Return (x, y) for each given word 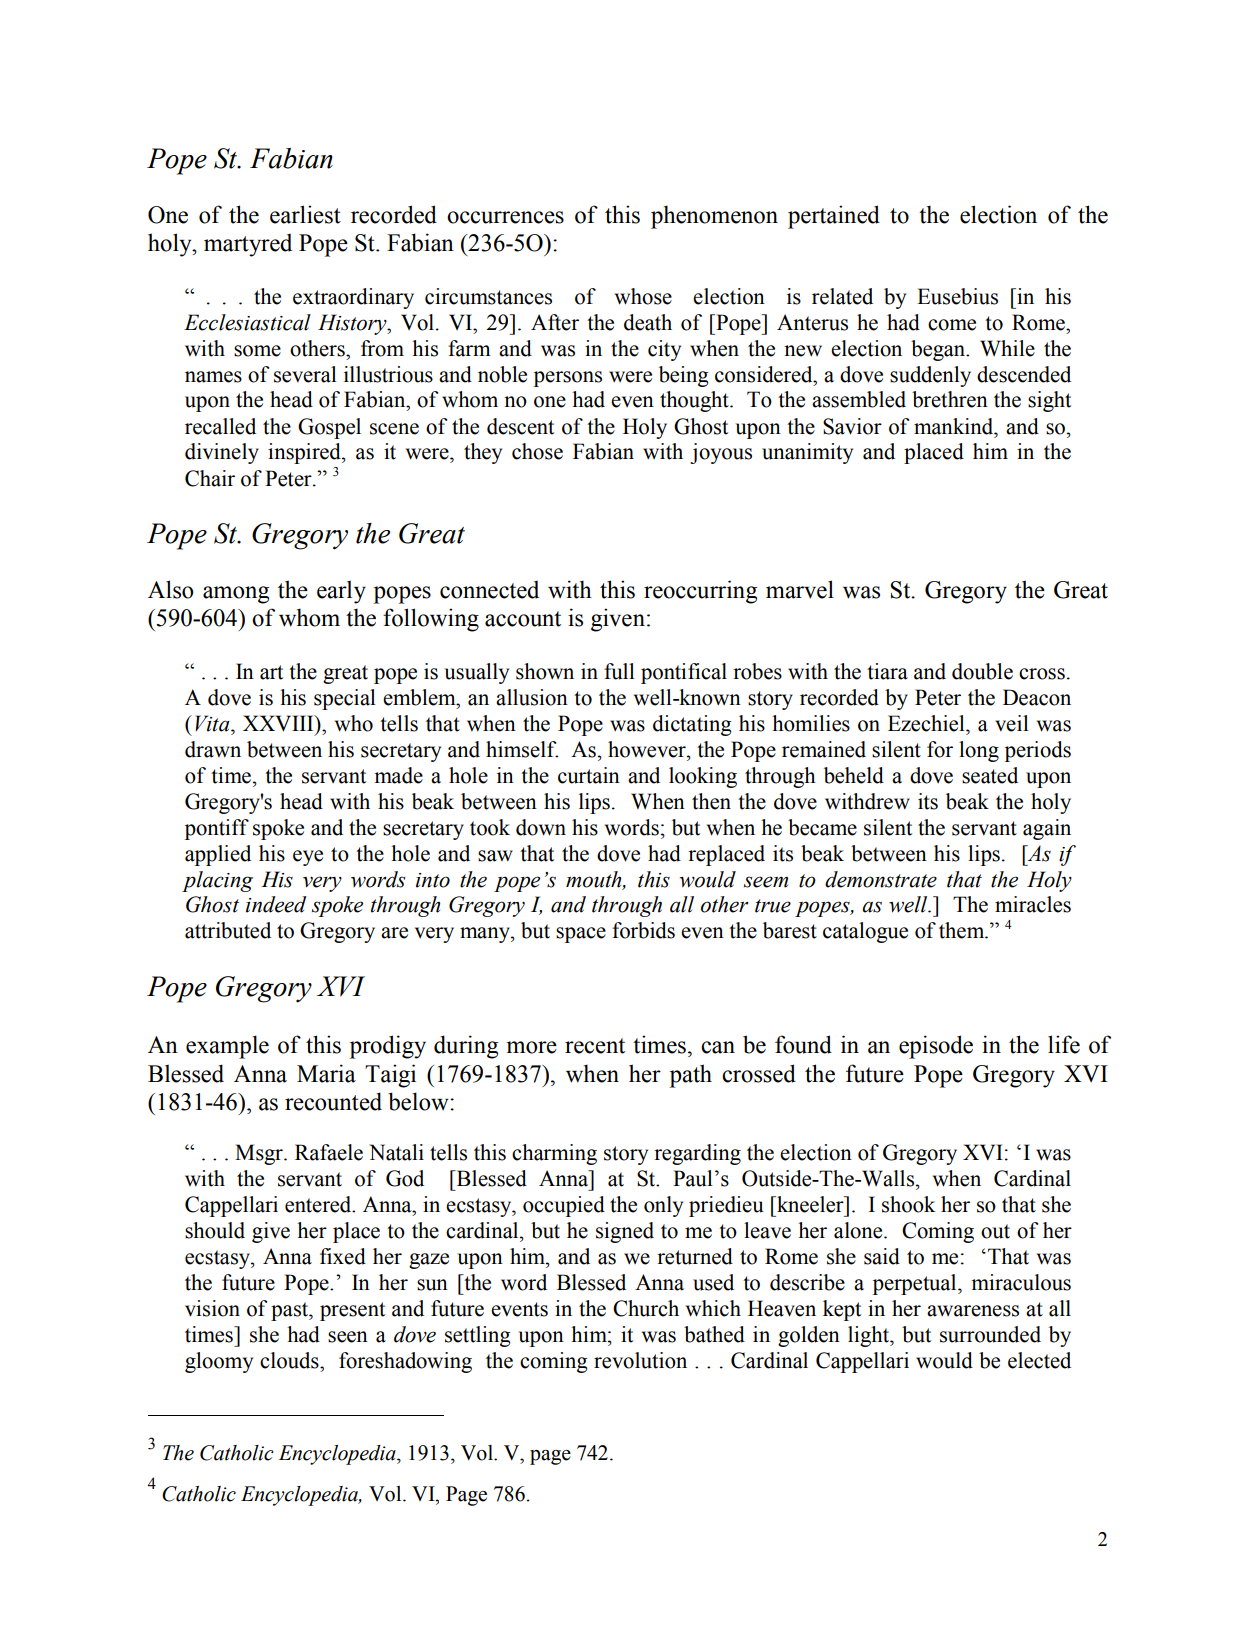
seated (990, 775)
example (227, 1047)
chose (537, 451)
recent (595, 1046)
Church (646, 1308)
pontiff (217, 829)
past (290, 1311)
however (648, 749)
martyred (248, 245)
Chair (210, 478)
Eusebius (957, 296)
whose (643, 296)
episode (936, 1047)
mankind (955, 426)
